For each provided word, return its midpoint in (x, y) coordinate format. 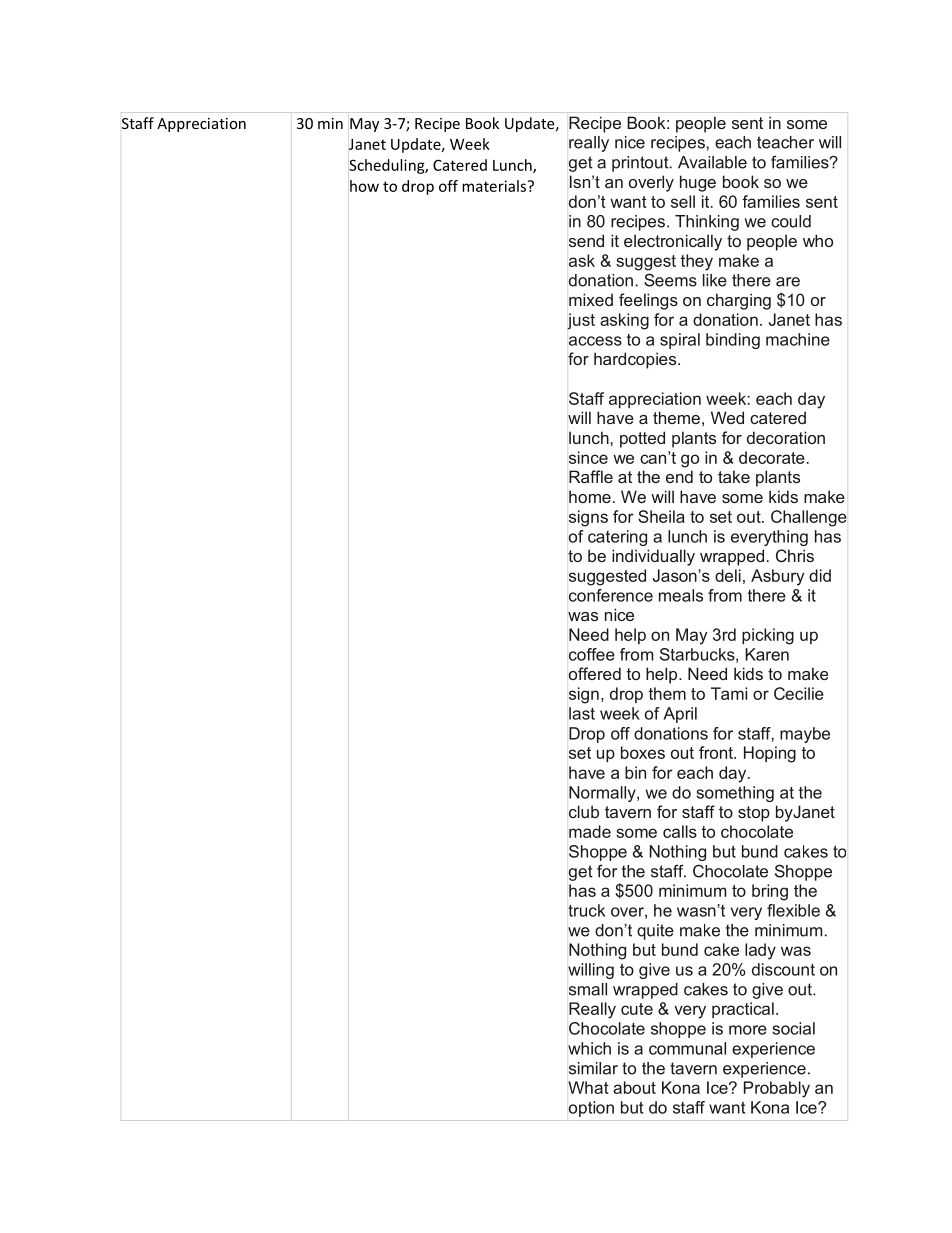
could (791, 221)
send (586, 240)
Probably (777, 1089)
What (588, 1087)
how (364, 186)
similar (593, 1068)
